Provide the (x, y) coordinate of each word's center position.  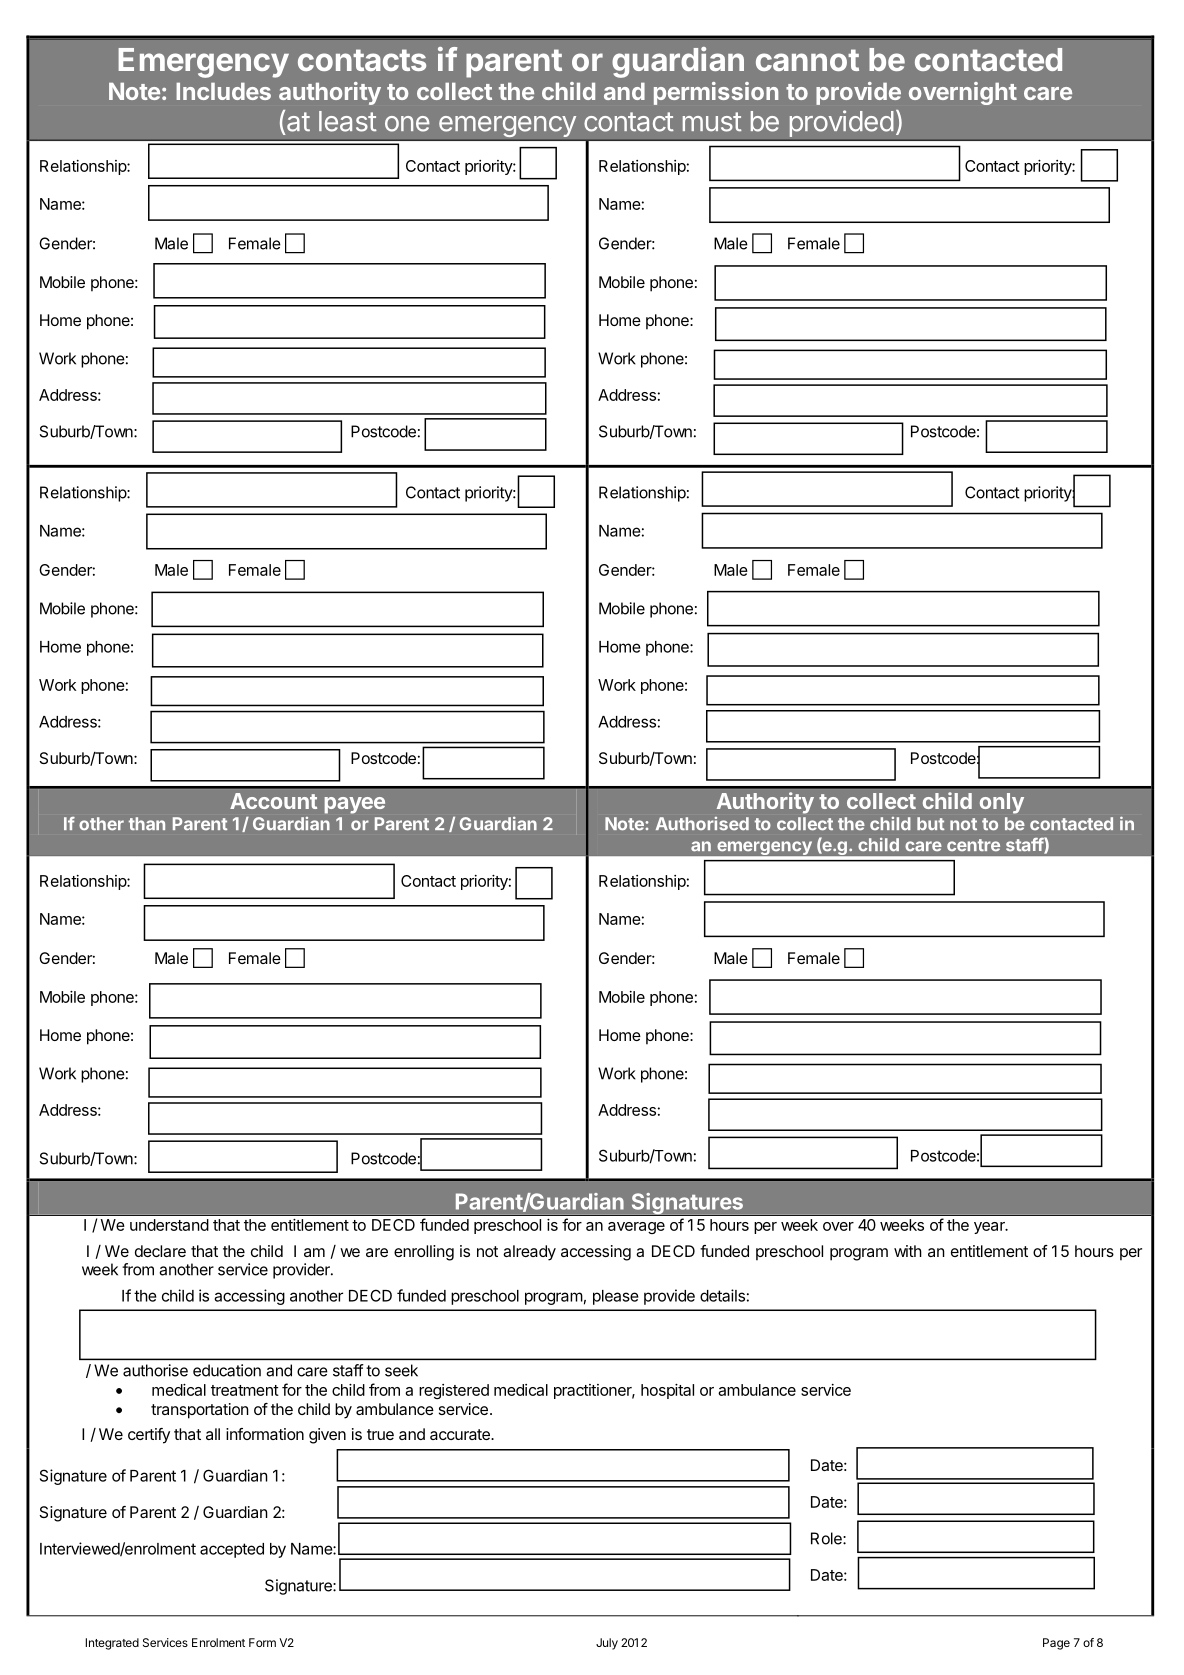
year (990, 1228)
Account (273, 801)
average (636, 1228)
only (1002, 803)
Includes (223, 91)
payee (355, 805)
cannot (807, 60)
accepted (232, 1550)
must (712, 122)
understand (169, 1225)
